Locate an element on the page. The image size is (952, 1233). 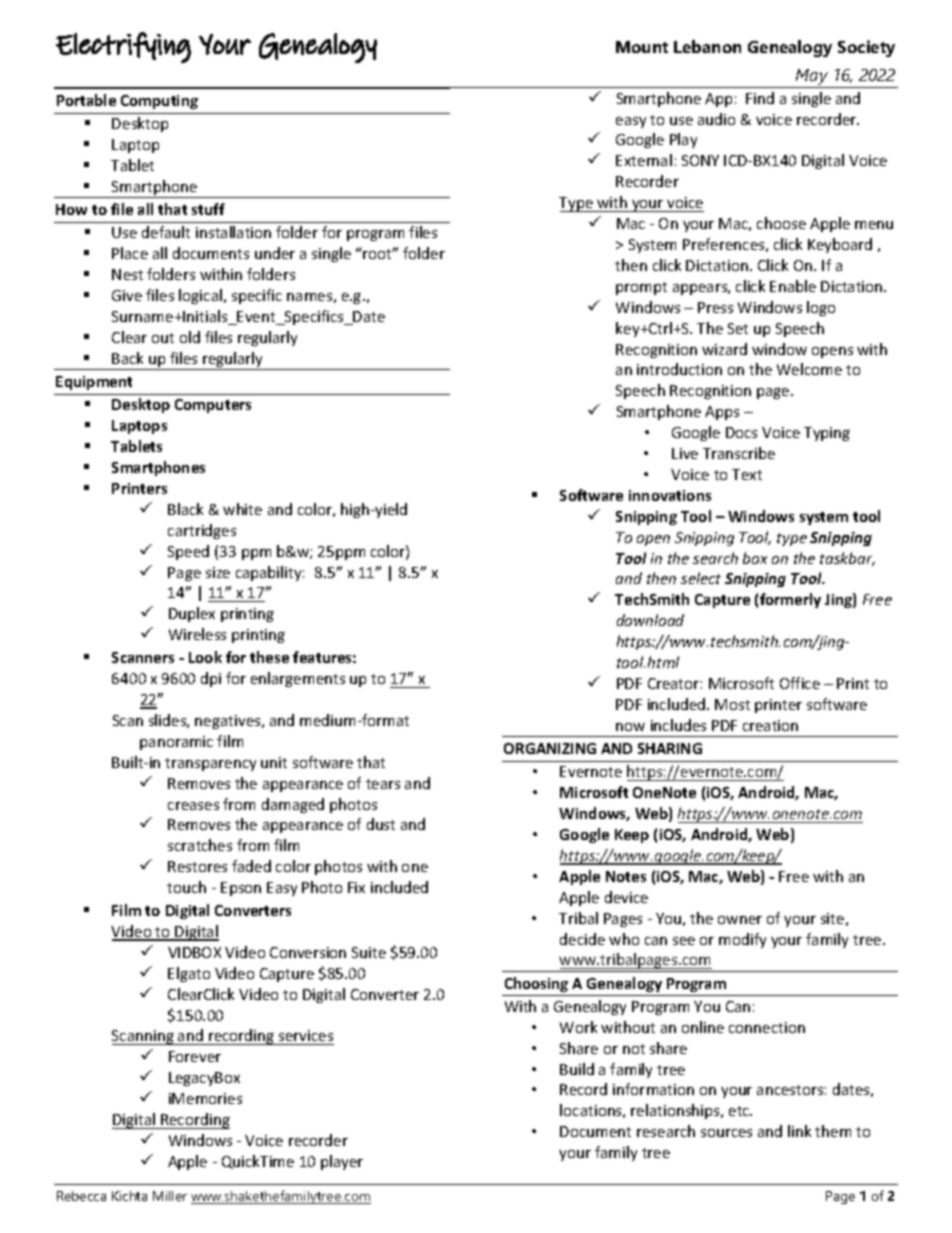
innovations is located at coordinates (670, 495).
